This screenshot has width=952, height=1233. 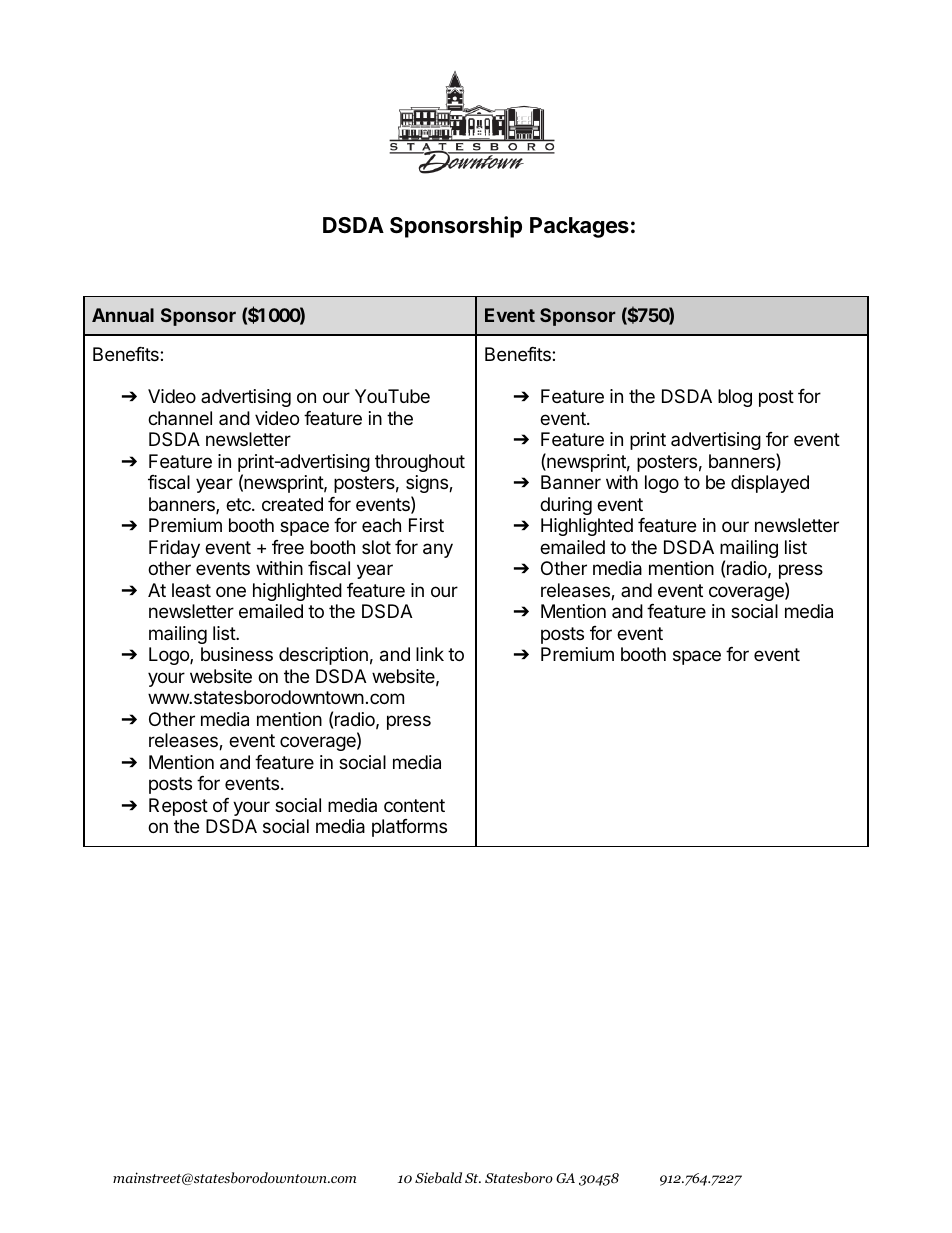 I want to click on during, so click(x=566, y=506).
